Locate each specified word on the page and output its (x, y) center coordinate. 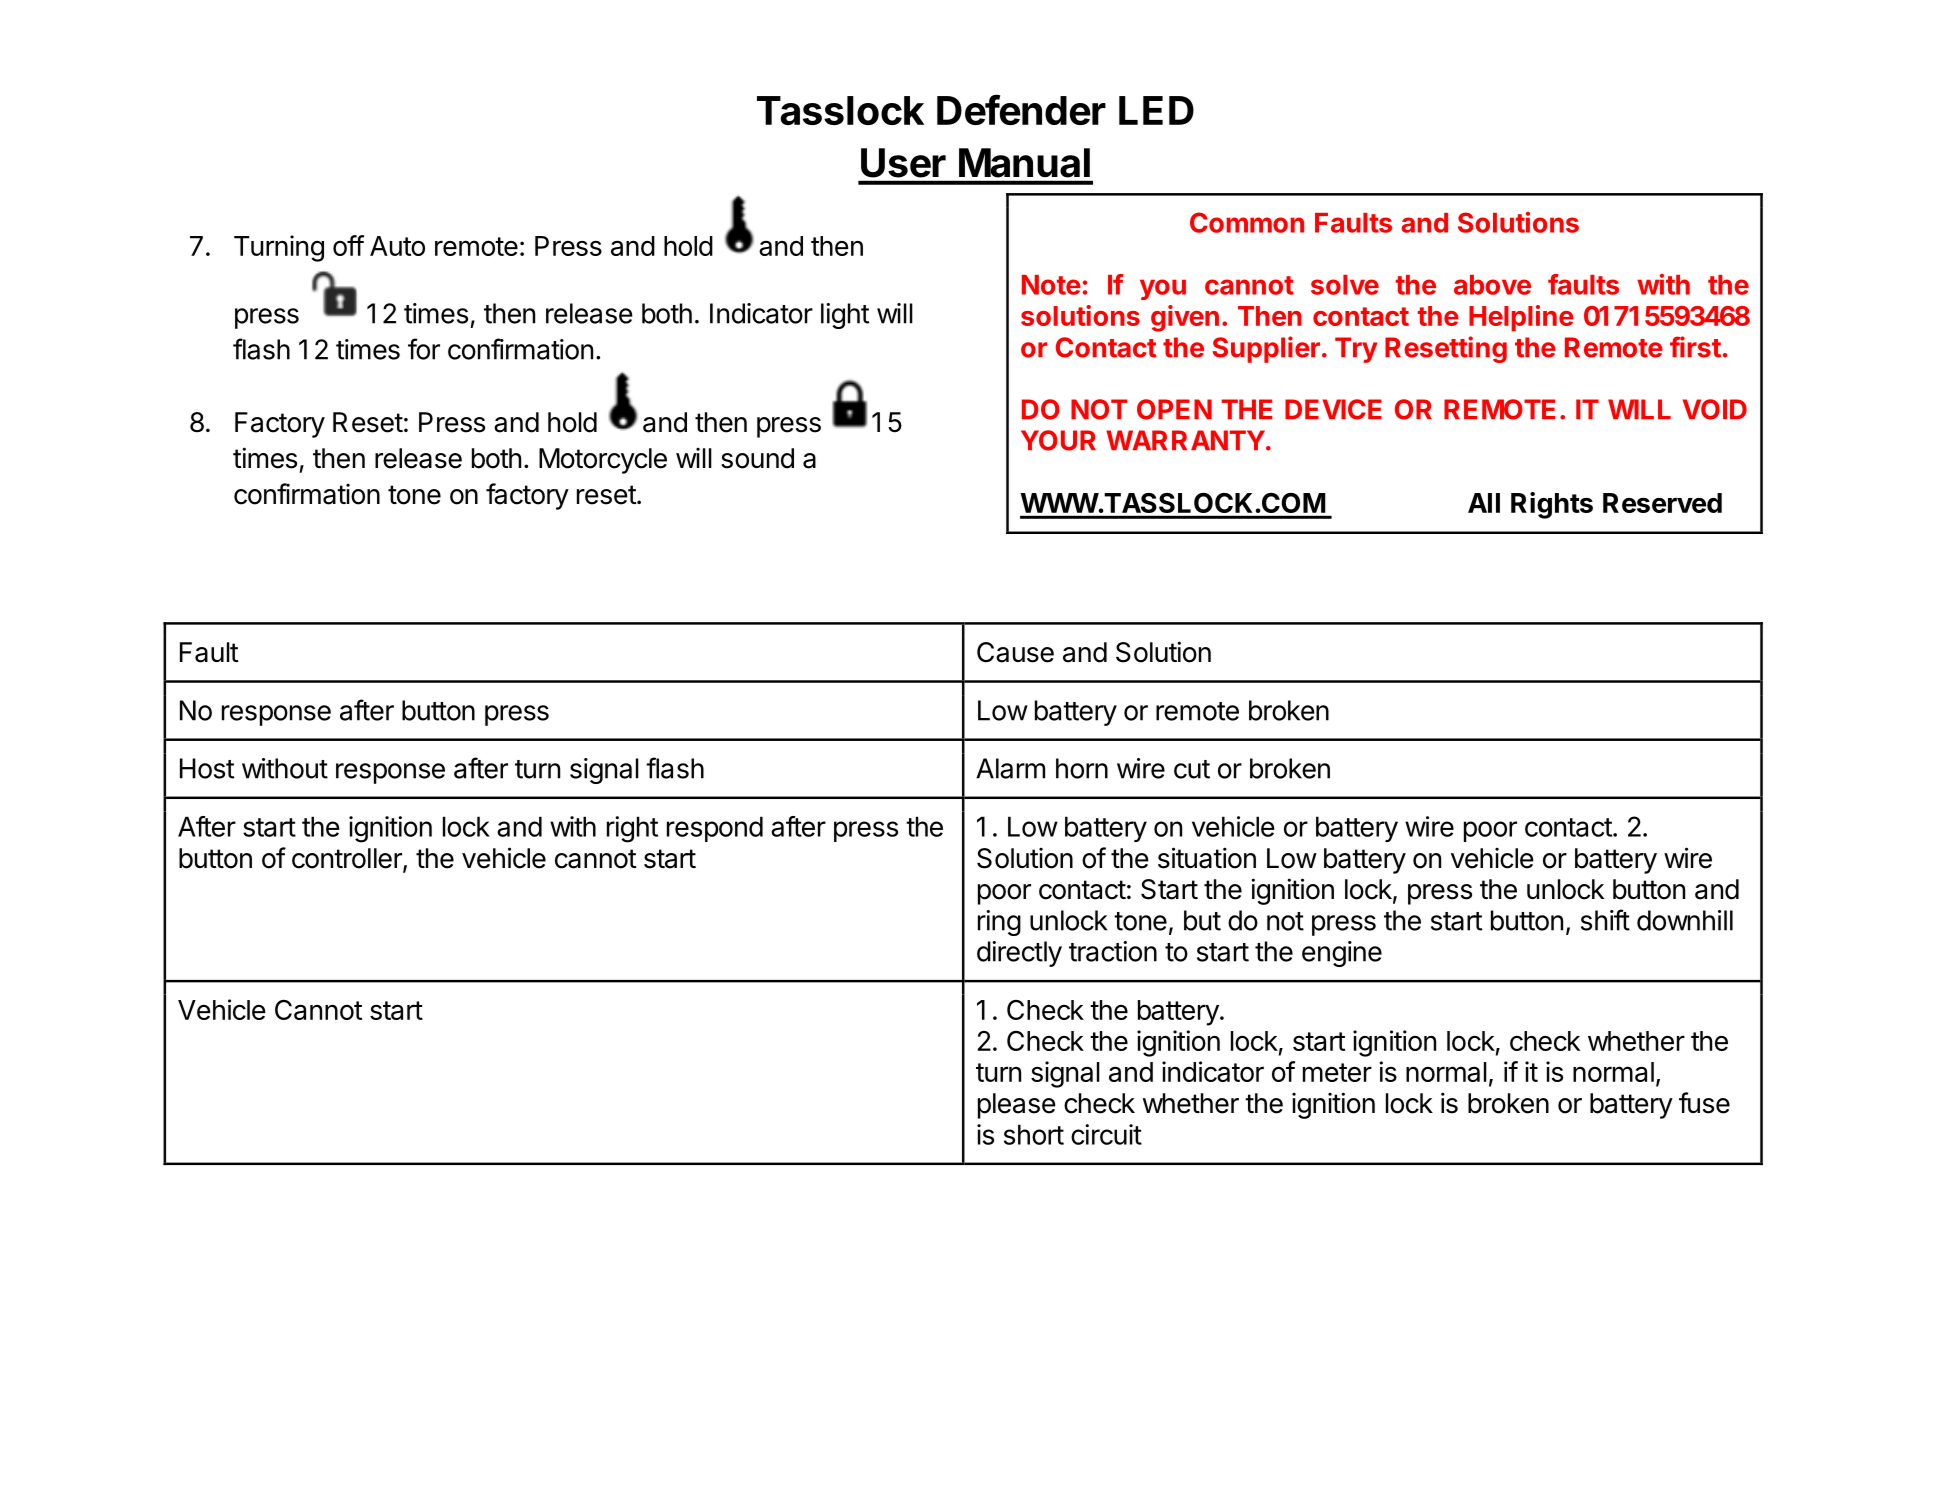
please (1017, 1106)
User (903, 163)
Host (207, 768)
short (1034, 1134)
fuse (1704, 1103)
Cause (1015, 652)
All (1484, 503)
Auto (397, 246)
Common (1247, 222)
